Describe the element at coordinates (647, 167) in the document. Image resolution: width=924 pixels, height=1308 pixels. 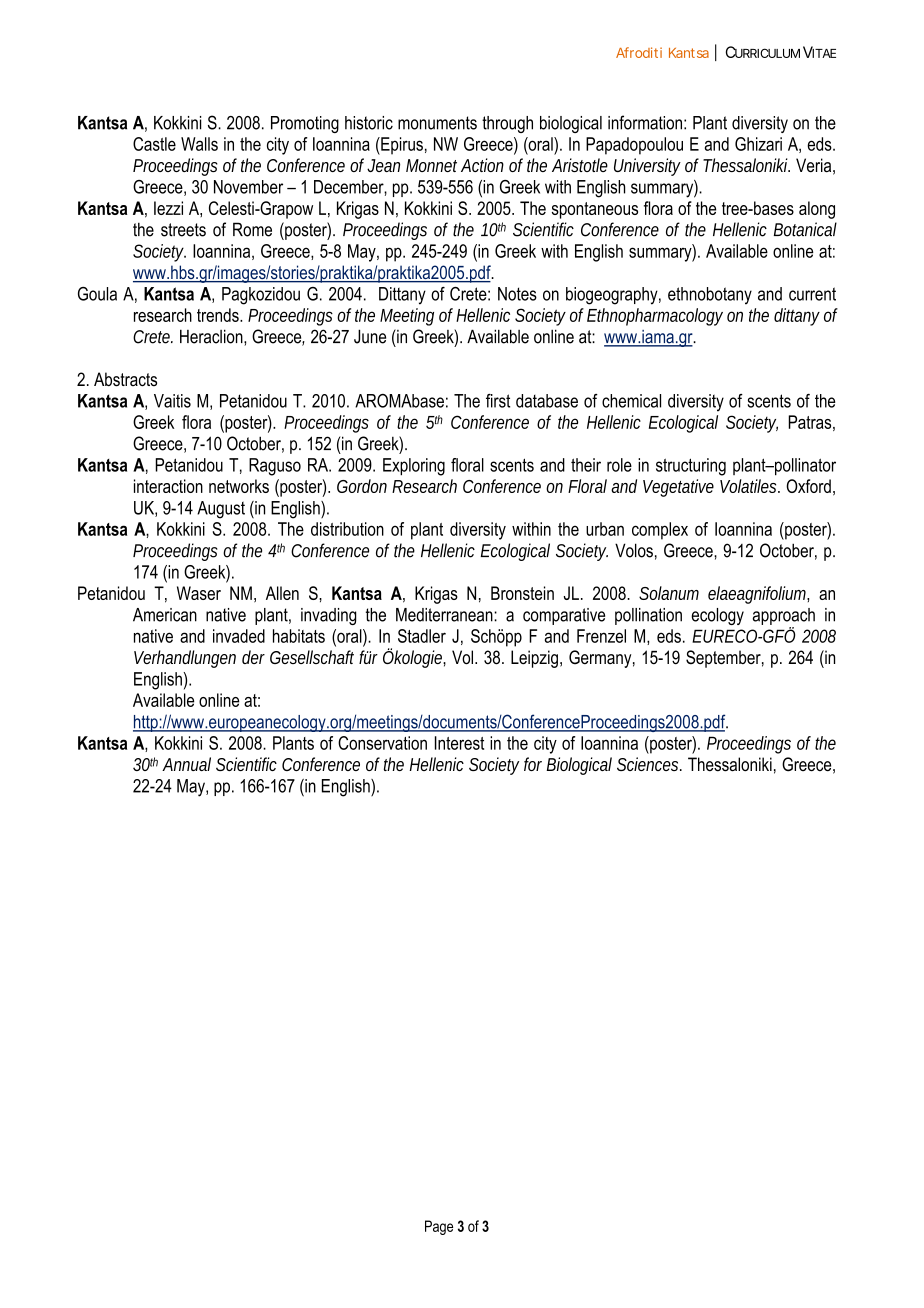
I see `University` at that location.
